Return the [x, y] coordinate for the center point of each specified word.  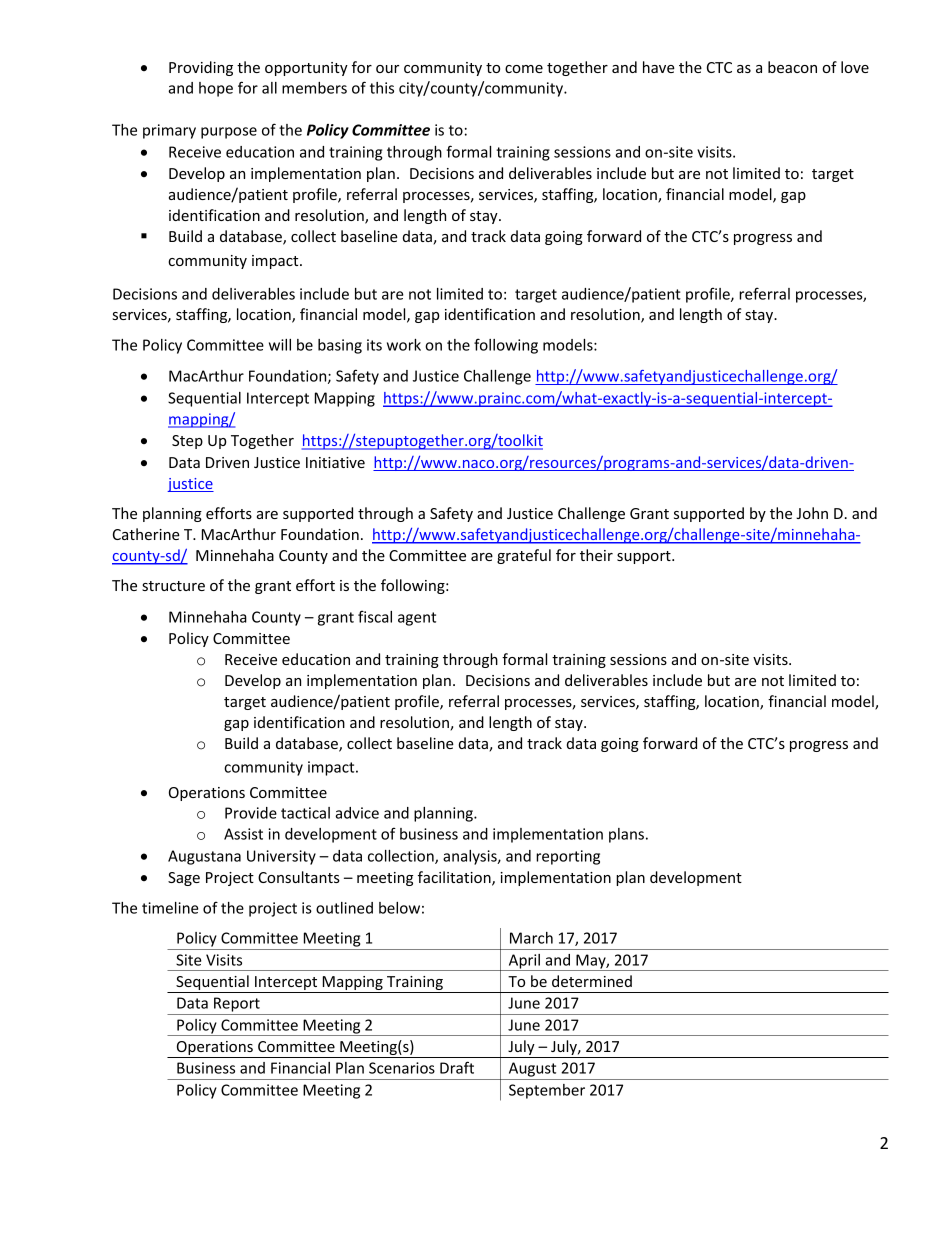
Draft [457, 1067]
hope [216, 89]
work [404, 345]
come [524, 69]
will [280, 345]
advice [357, 813]
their [596, 555]
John [812, 513]
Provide [251, 813]
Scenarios [402, 1068]
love [855, 67]
